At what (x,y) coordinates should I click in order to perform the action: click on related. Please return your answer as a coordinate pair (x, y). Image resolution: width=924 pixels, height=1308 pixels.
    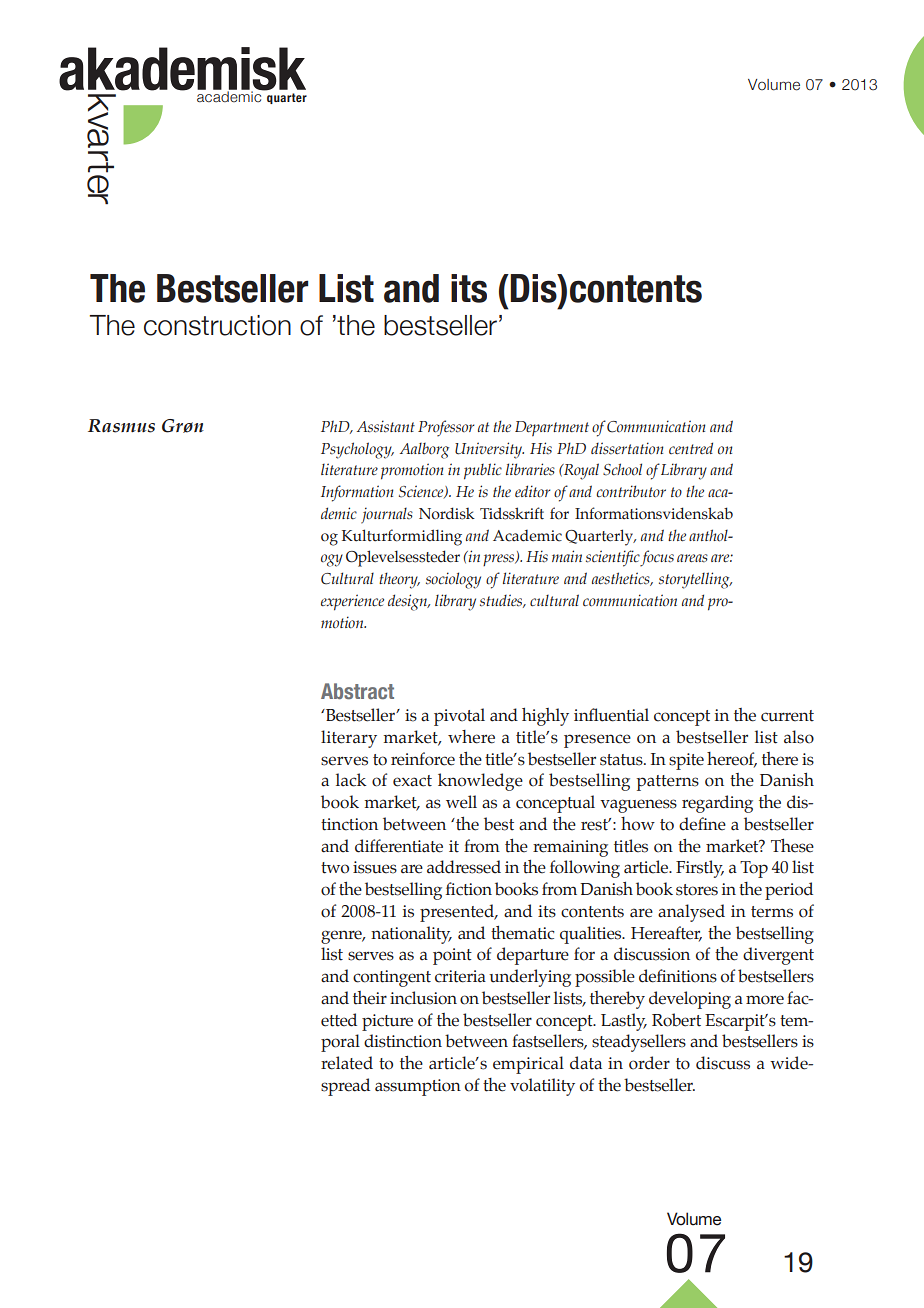
    Looking at the image, I should click on (347, 1063).
